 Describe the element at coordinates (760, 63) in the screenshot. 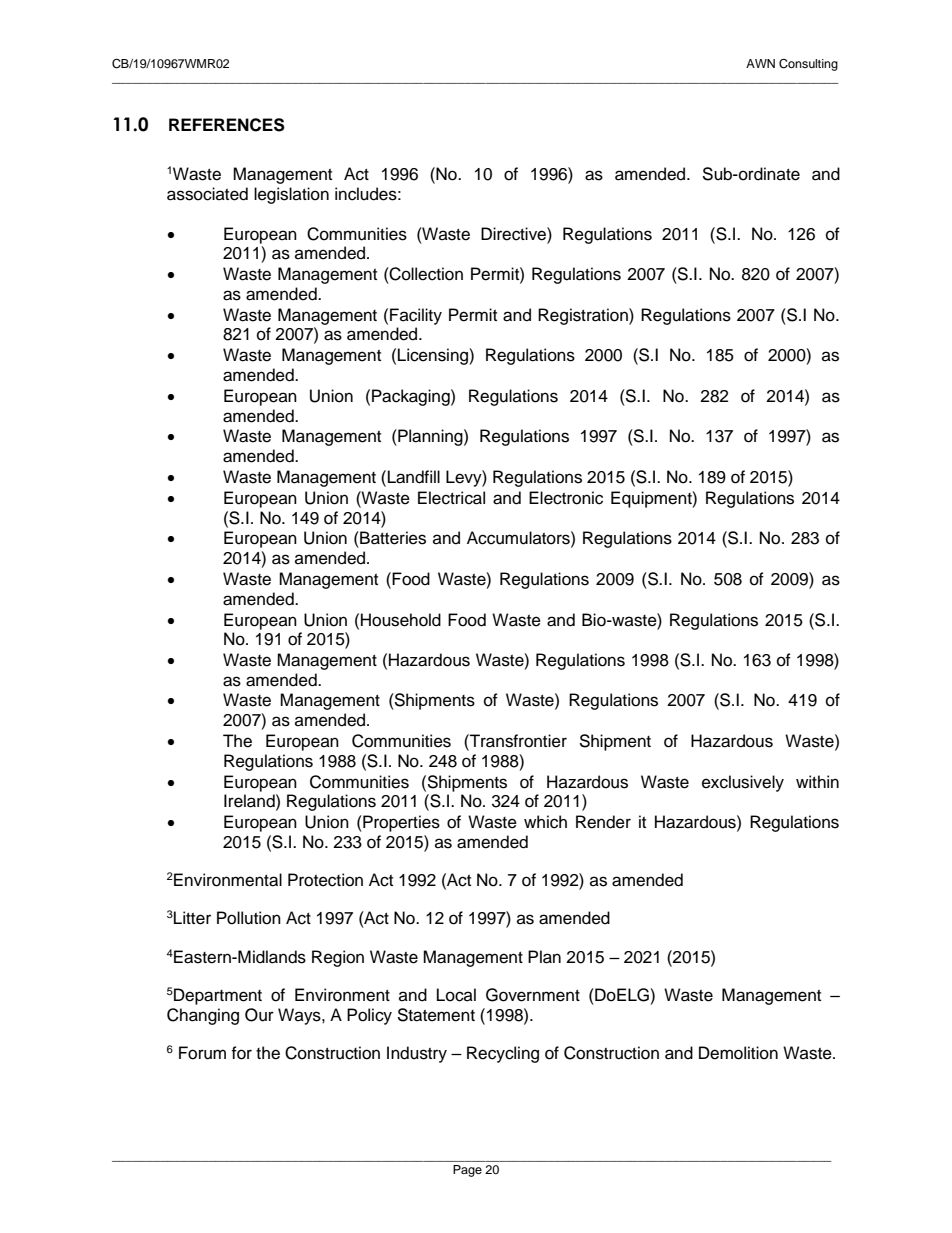

I see `AWN` at that location.
